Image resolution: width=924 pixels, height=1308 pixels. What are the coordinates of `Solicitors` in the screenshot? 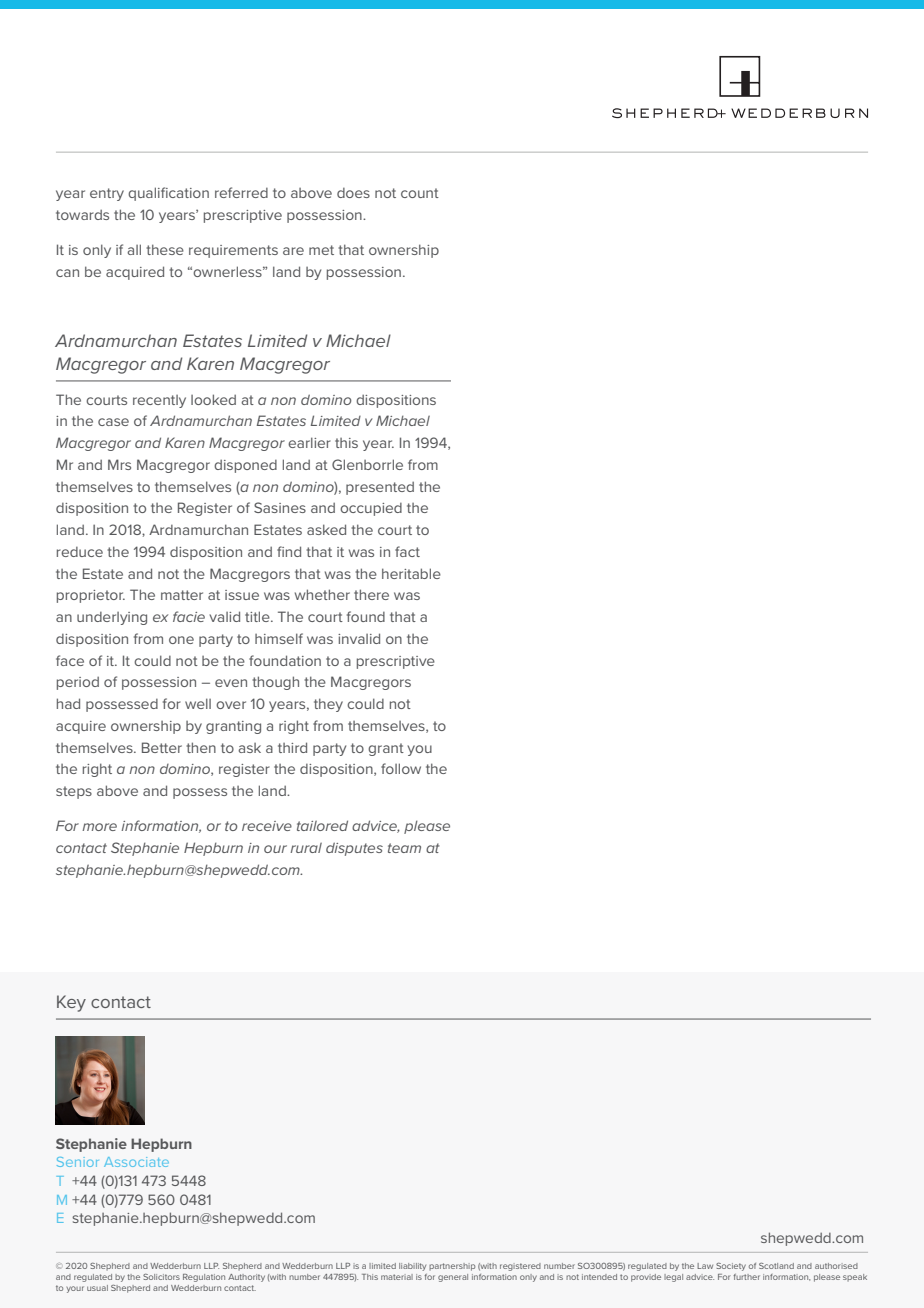 It's located at (161, 1277).
